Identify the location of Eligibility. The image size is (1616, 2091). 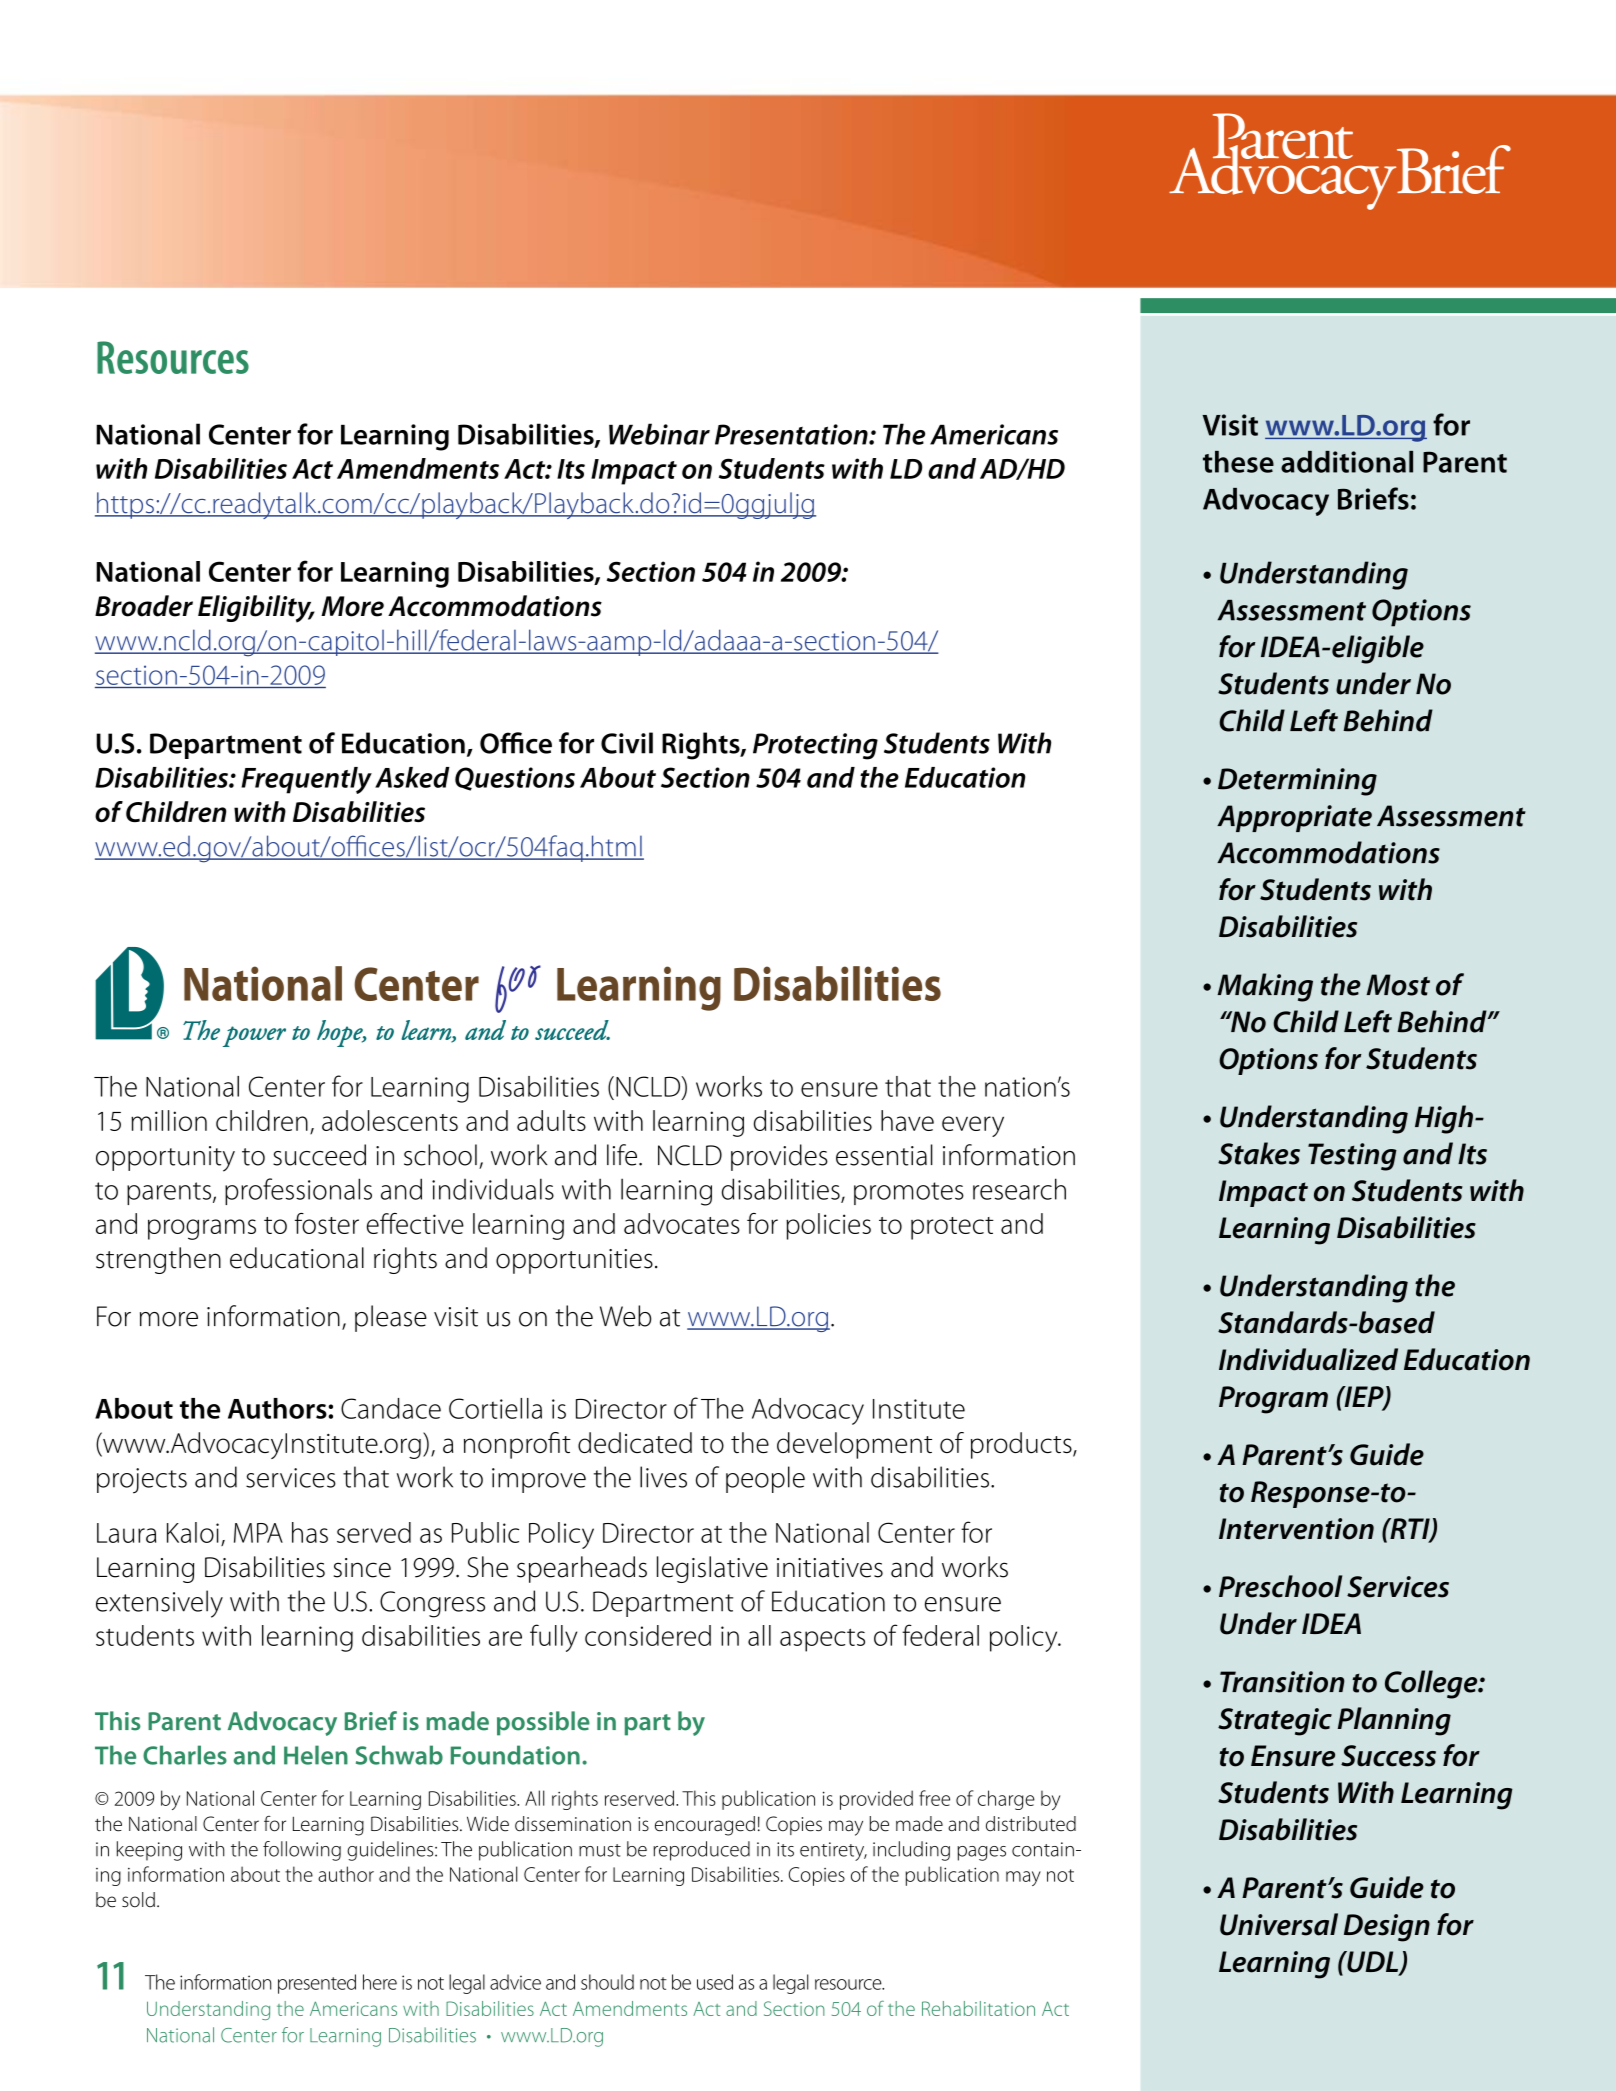
(256, 609).
